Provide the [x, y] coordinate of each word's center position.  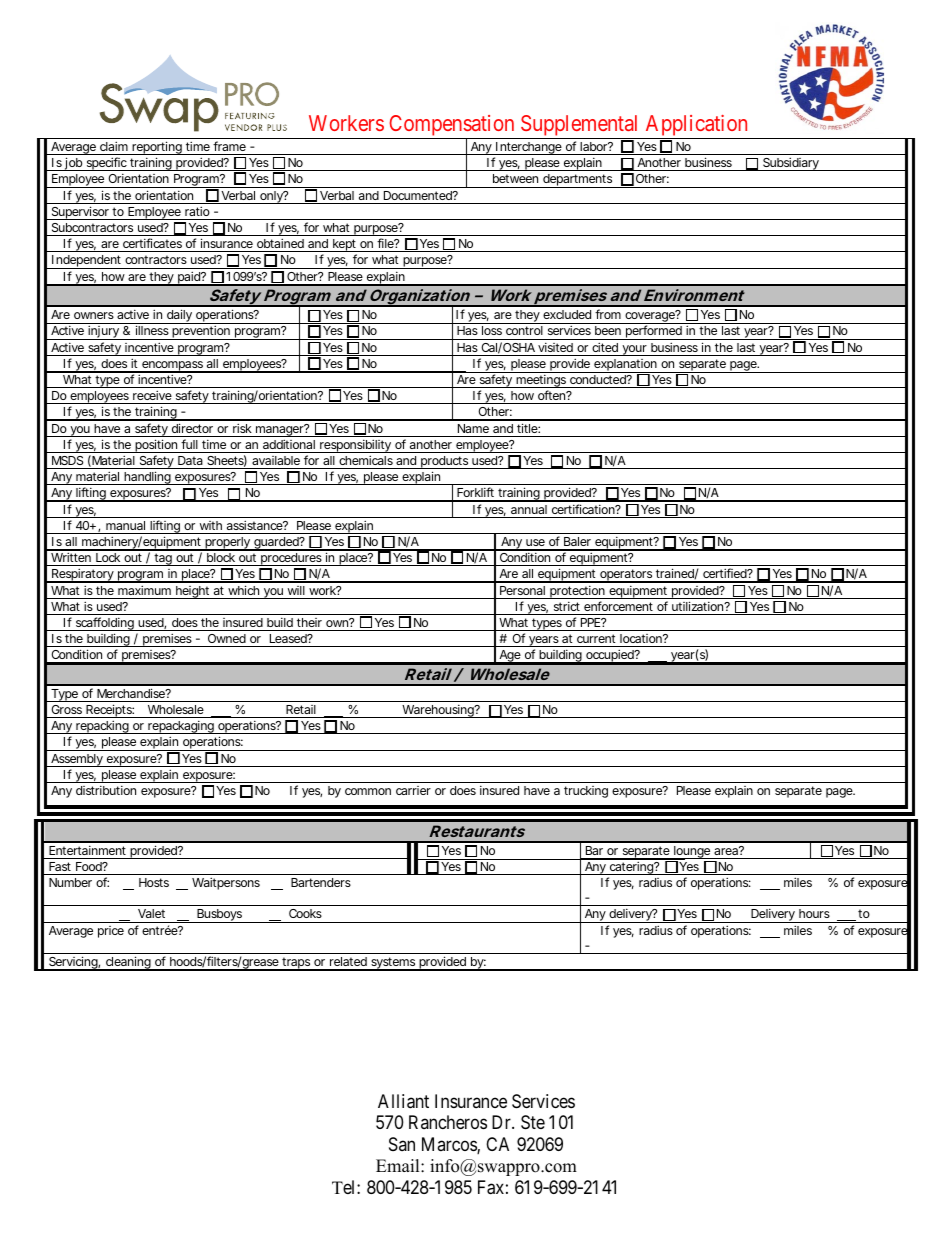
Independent [87, 262]
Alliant [403, 1101]
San [402, 1144]
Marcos [450, 1145]
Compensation [452, 127]
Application [696, 127]
